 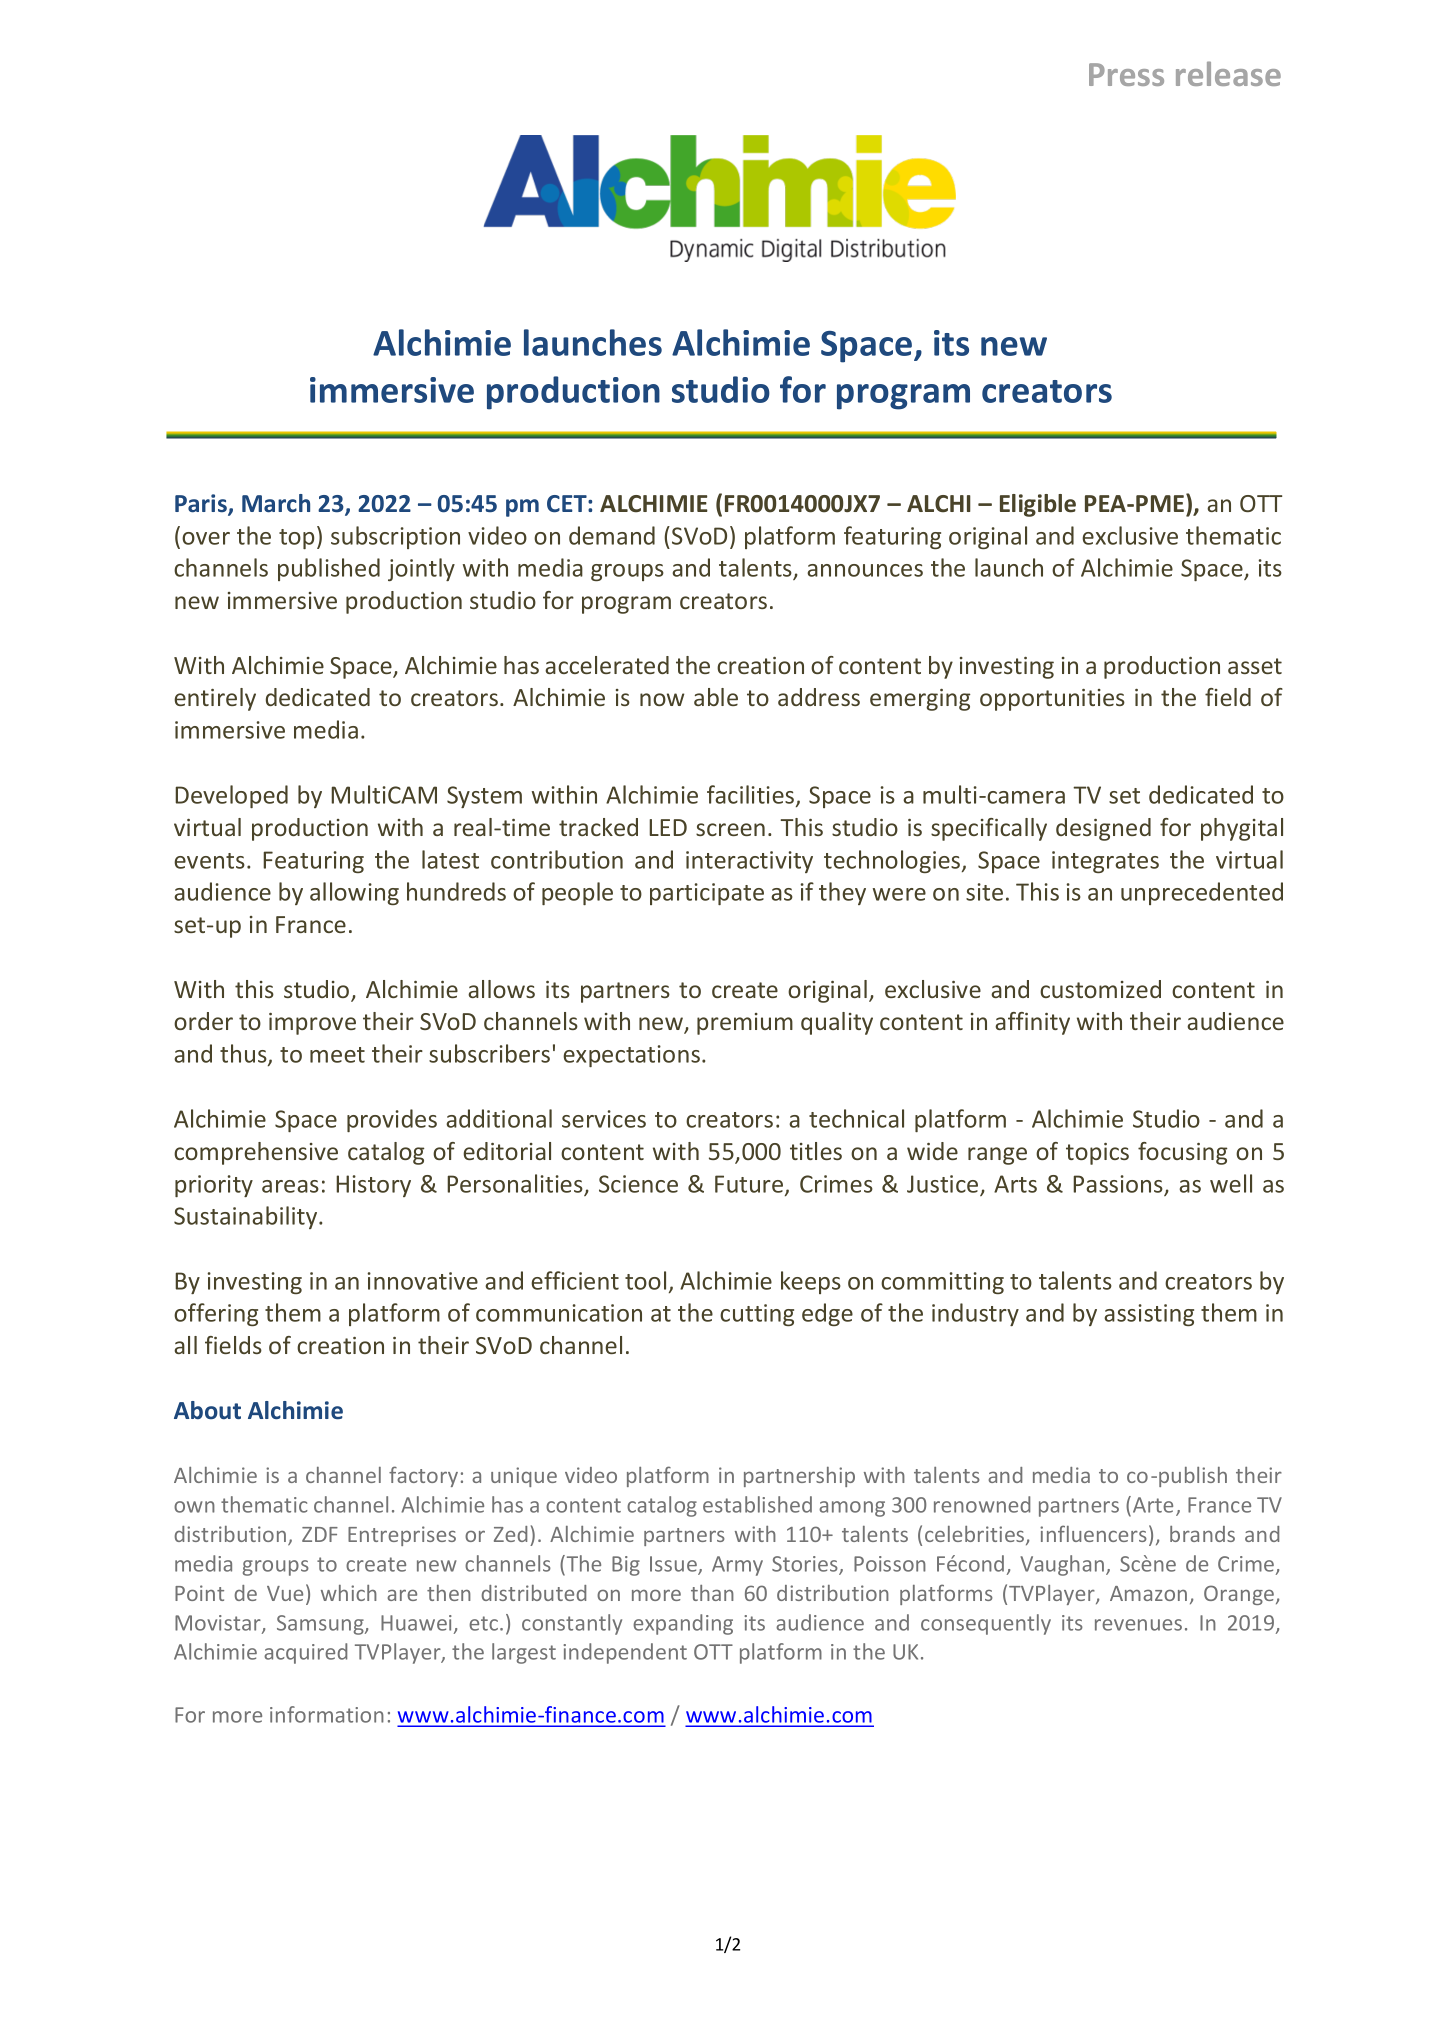 I want to click on participate, so click(x=707, y=894).
